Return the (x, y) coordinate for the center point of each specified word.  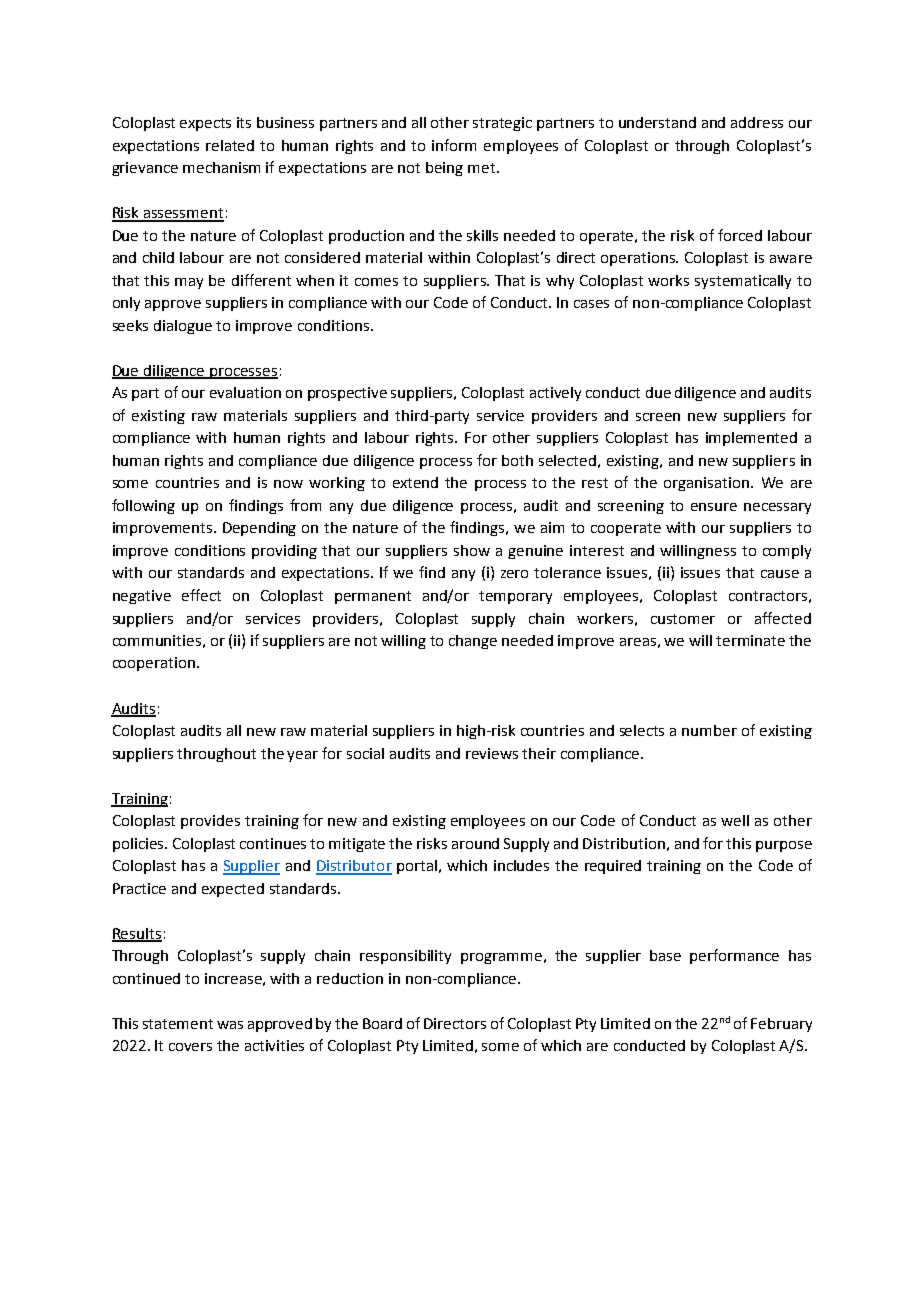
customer (683, 619)
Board (382, 1023)
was (230, 1025)
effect (201, 595)
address (757, 122)
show (472, 550)
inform (454, 145)
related (230, 145)
